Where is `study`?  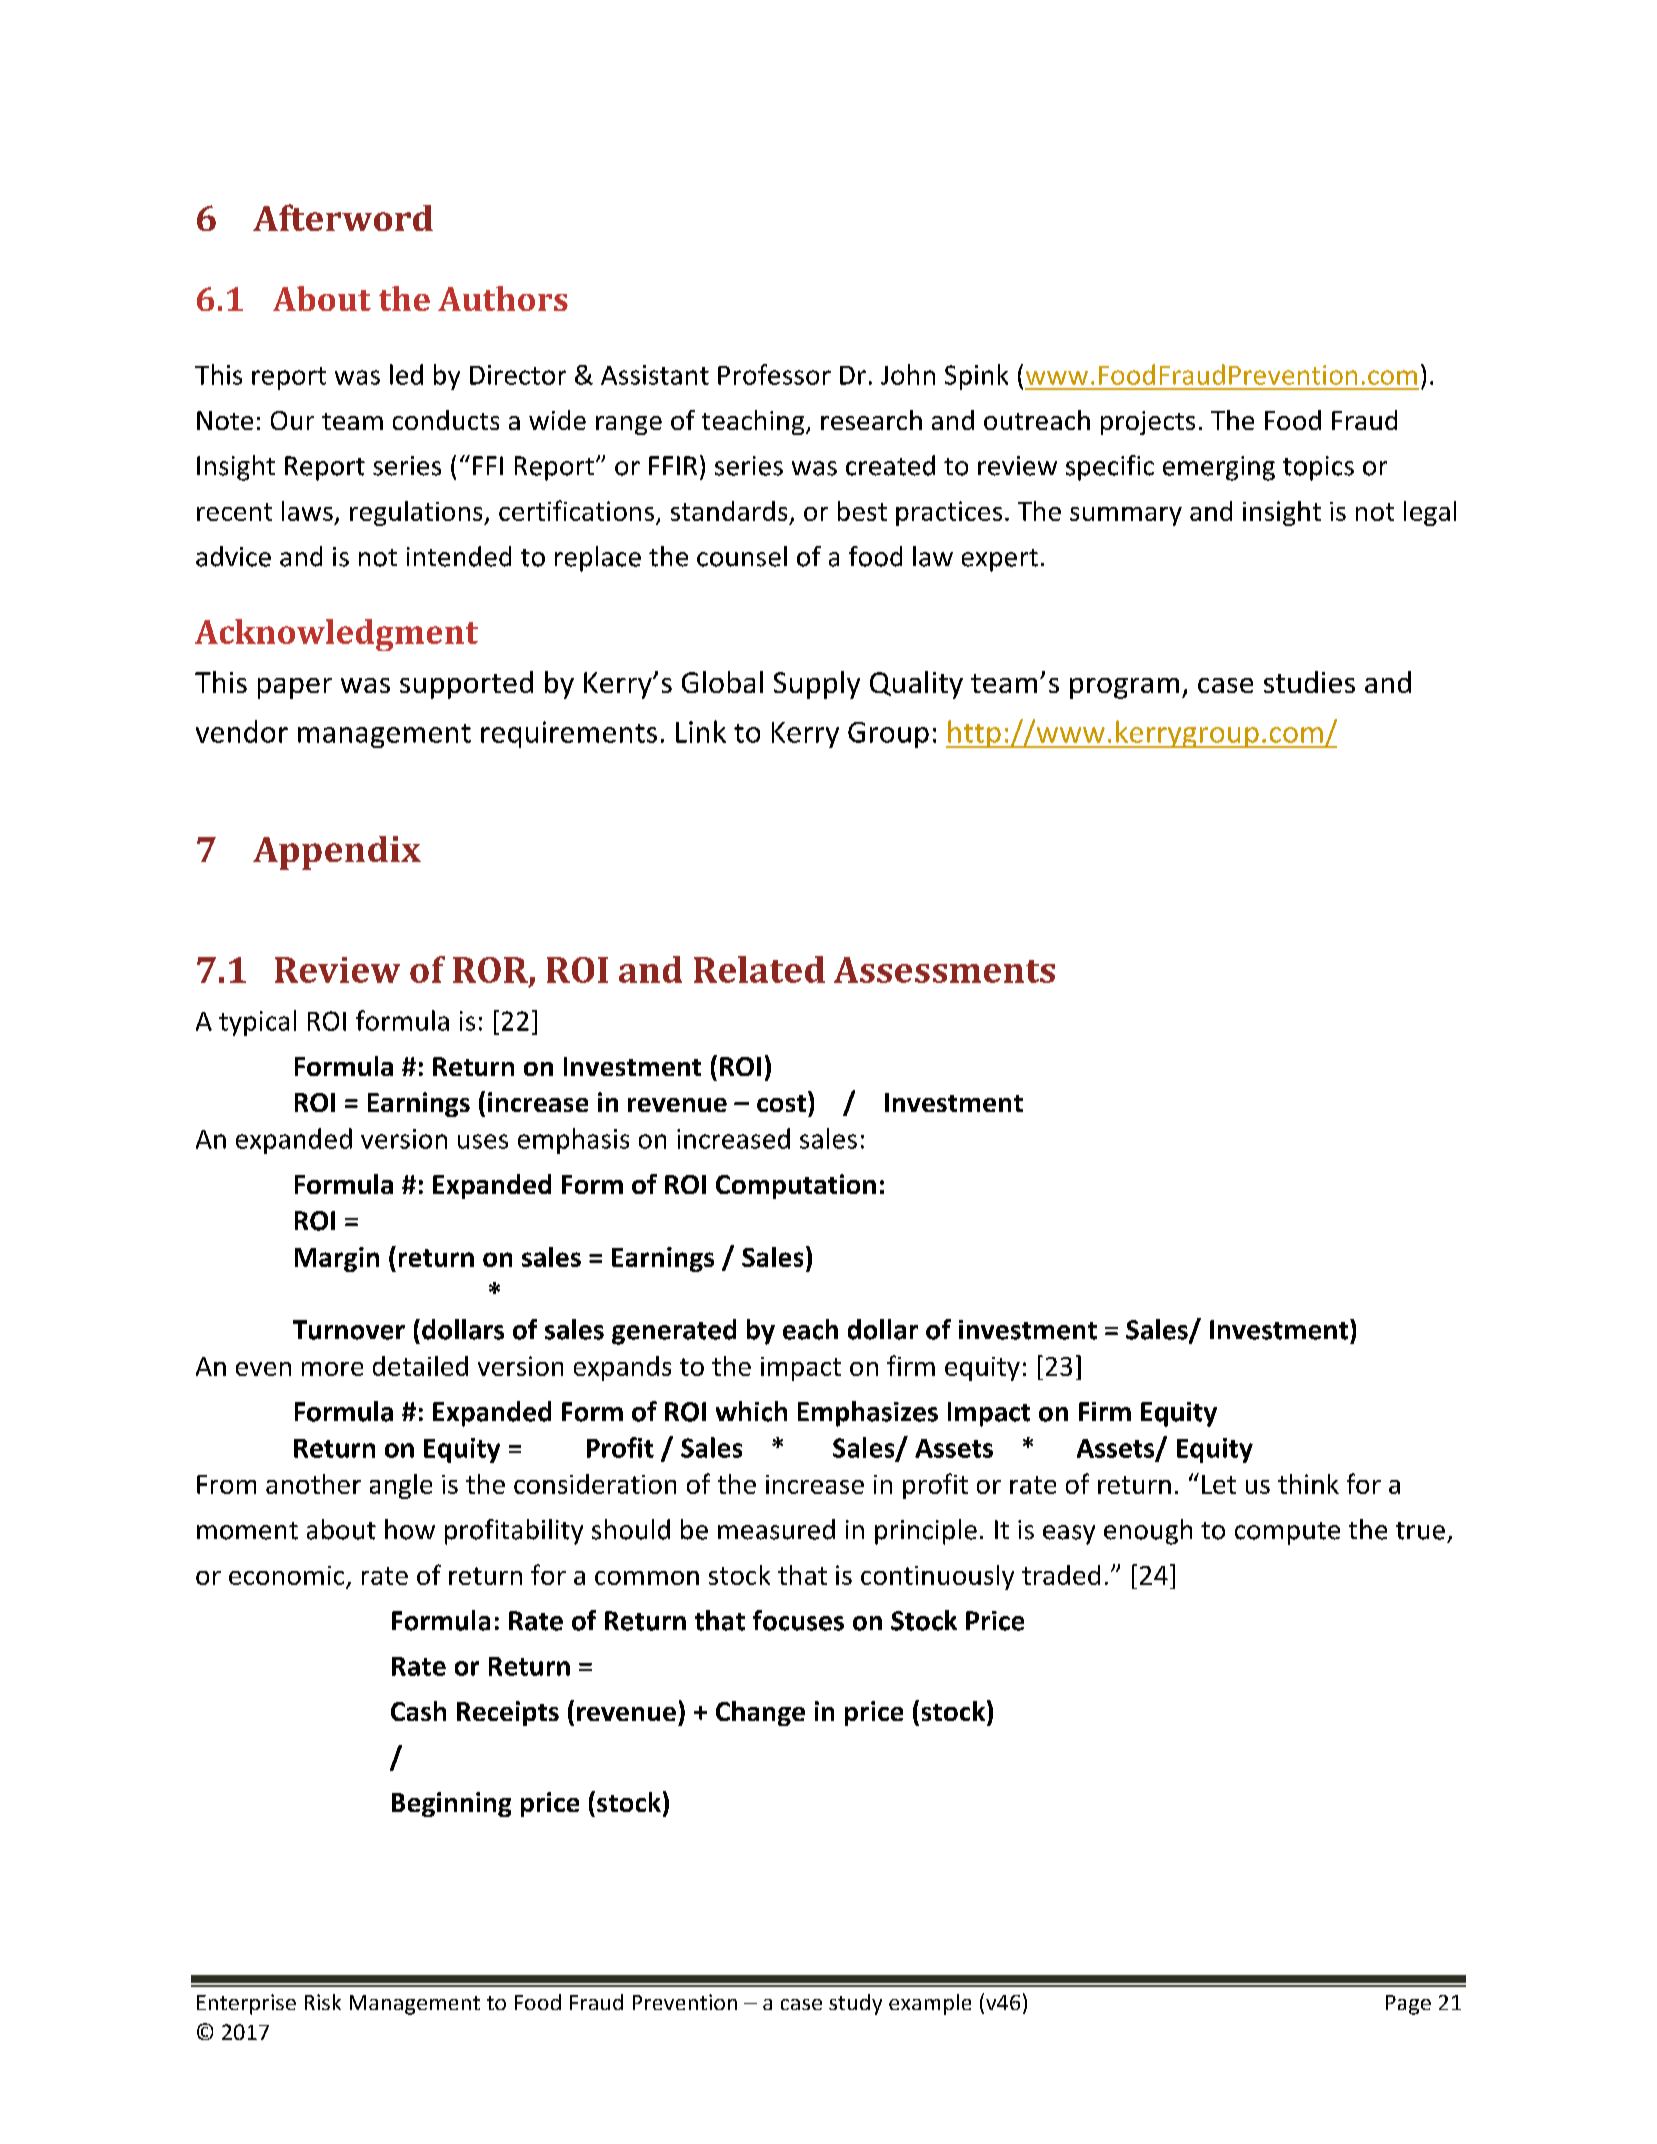 study is located at coordinates (855, 2004).
